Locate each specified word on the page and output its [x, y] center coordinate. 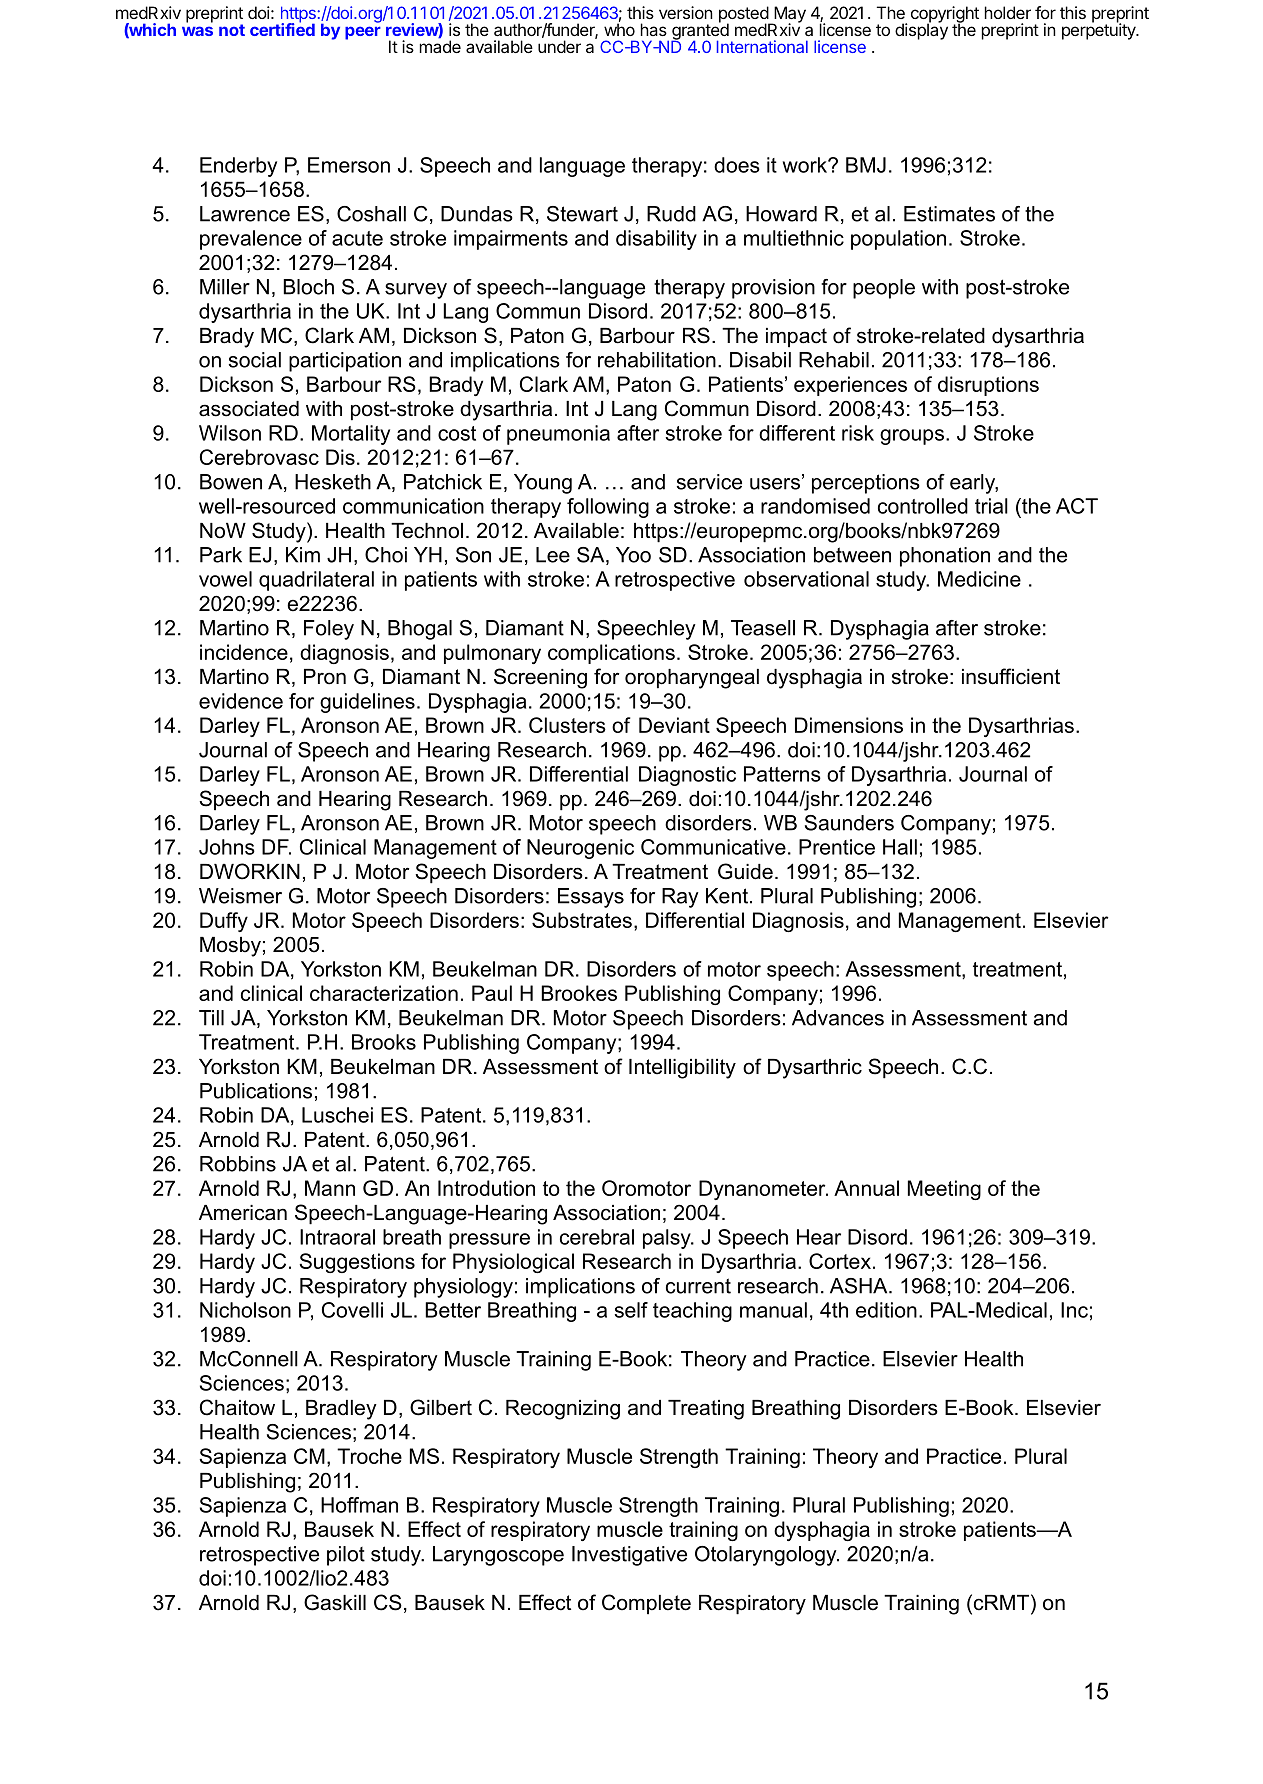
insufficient [1011, 676]
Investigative [629, 1556]
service [709, 482]
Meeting [944, 1190]
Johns [227, 847]
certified [282, 28]
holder [1008, 12]
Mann [330, 1188]
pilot [346, 1556]
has [654, 29]
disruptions [988, 386]
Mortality [351, 435]
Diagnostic [687, 776]
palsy [668, 1239]
